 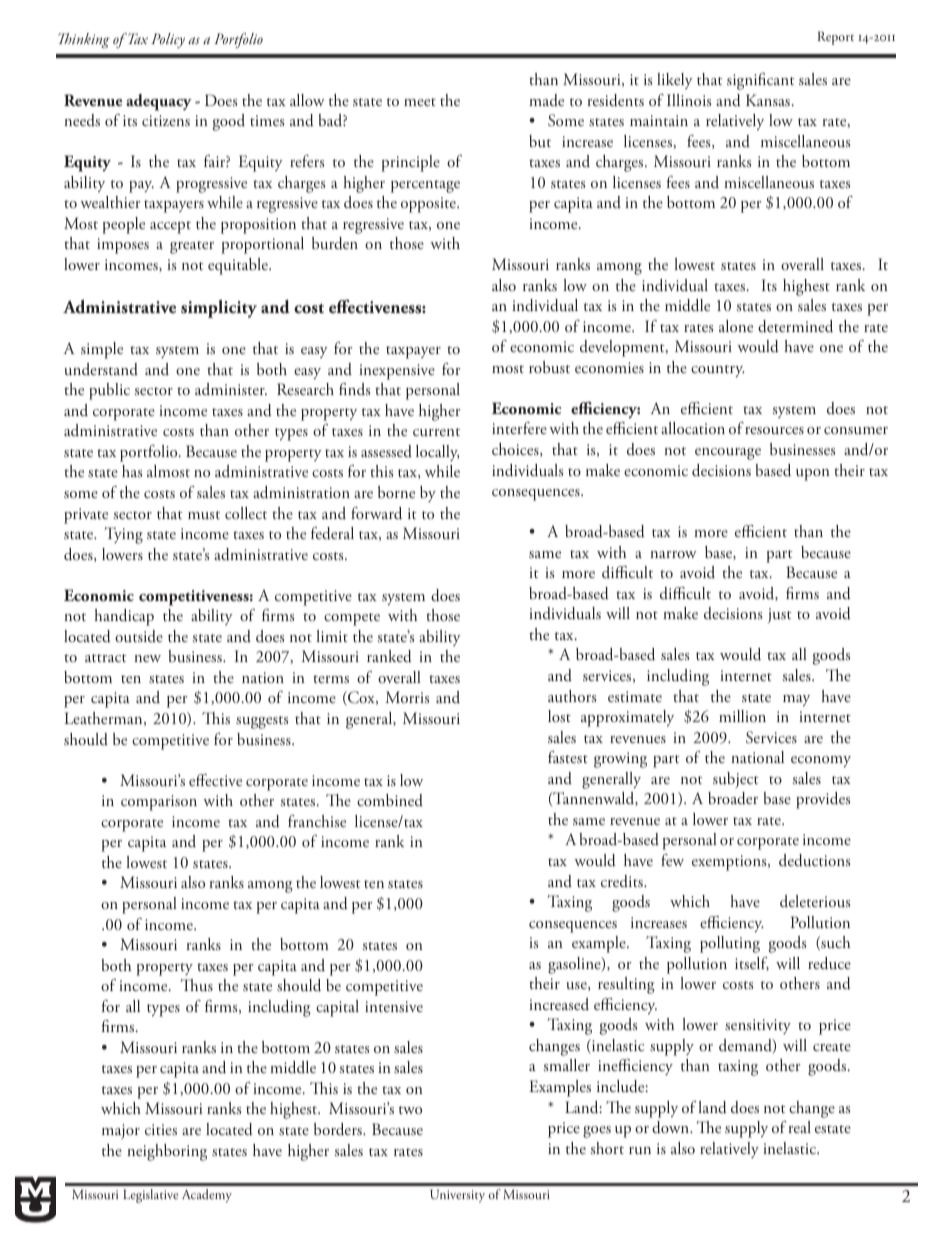 What do you see at coordinates (761, 81) in the screenshot?
I see `significant` at bounding box center [761, 81].
